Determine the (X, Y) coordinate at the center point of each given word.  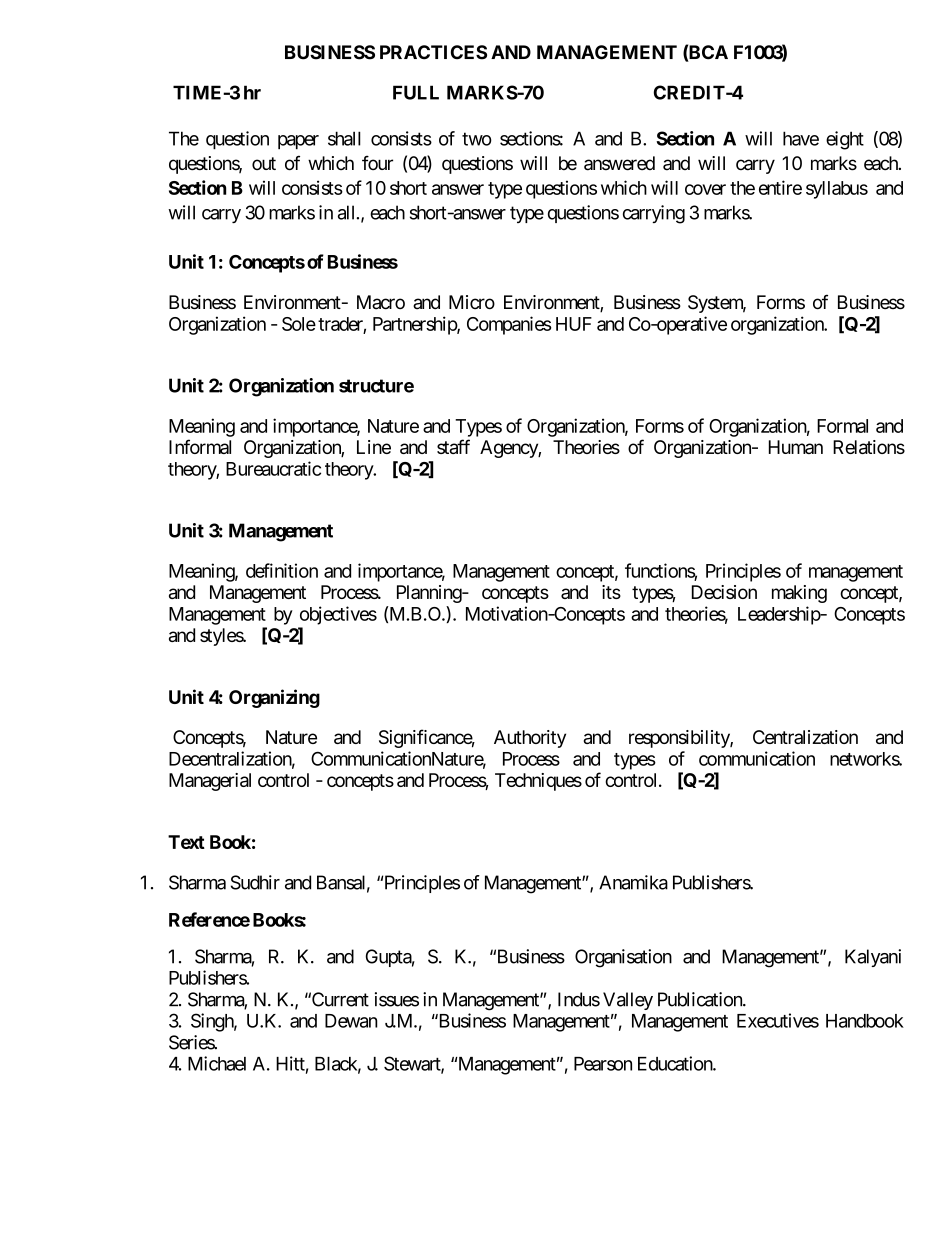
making (799, 594)
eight (845, 140)
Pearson (603, 1064)
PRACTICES (433, 52)
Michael (217, 1063)
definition (282, 570)
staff (453, 446)
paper (298, 142)
